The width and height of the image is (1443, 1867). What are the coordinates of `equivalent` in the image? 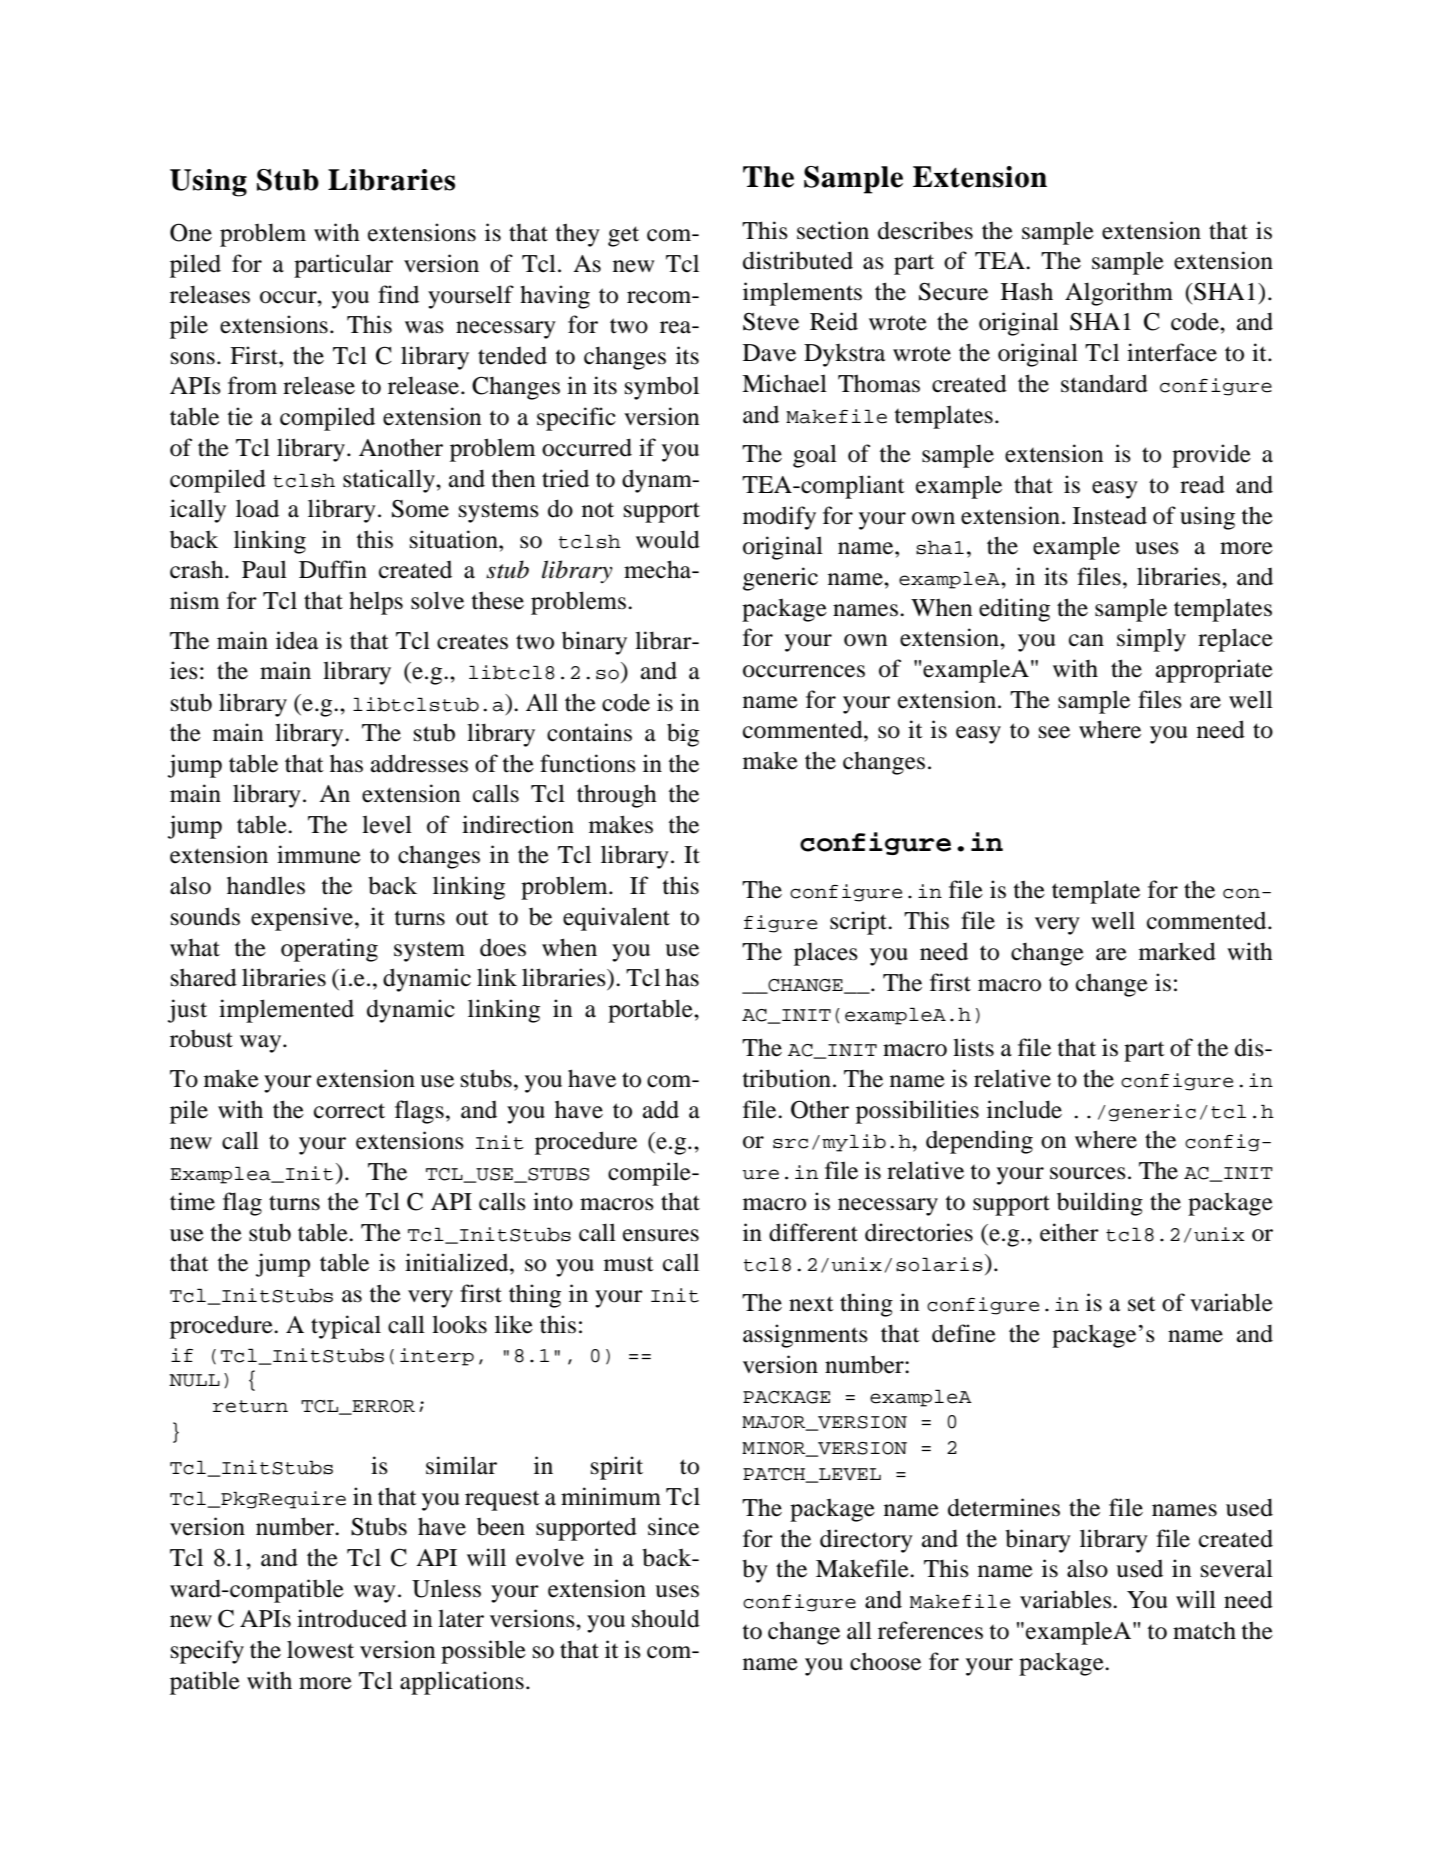 It's located at (616, 919).
